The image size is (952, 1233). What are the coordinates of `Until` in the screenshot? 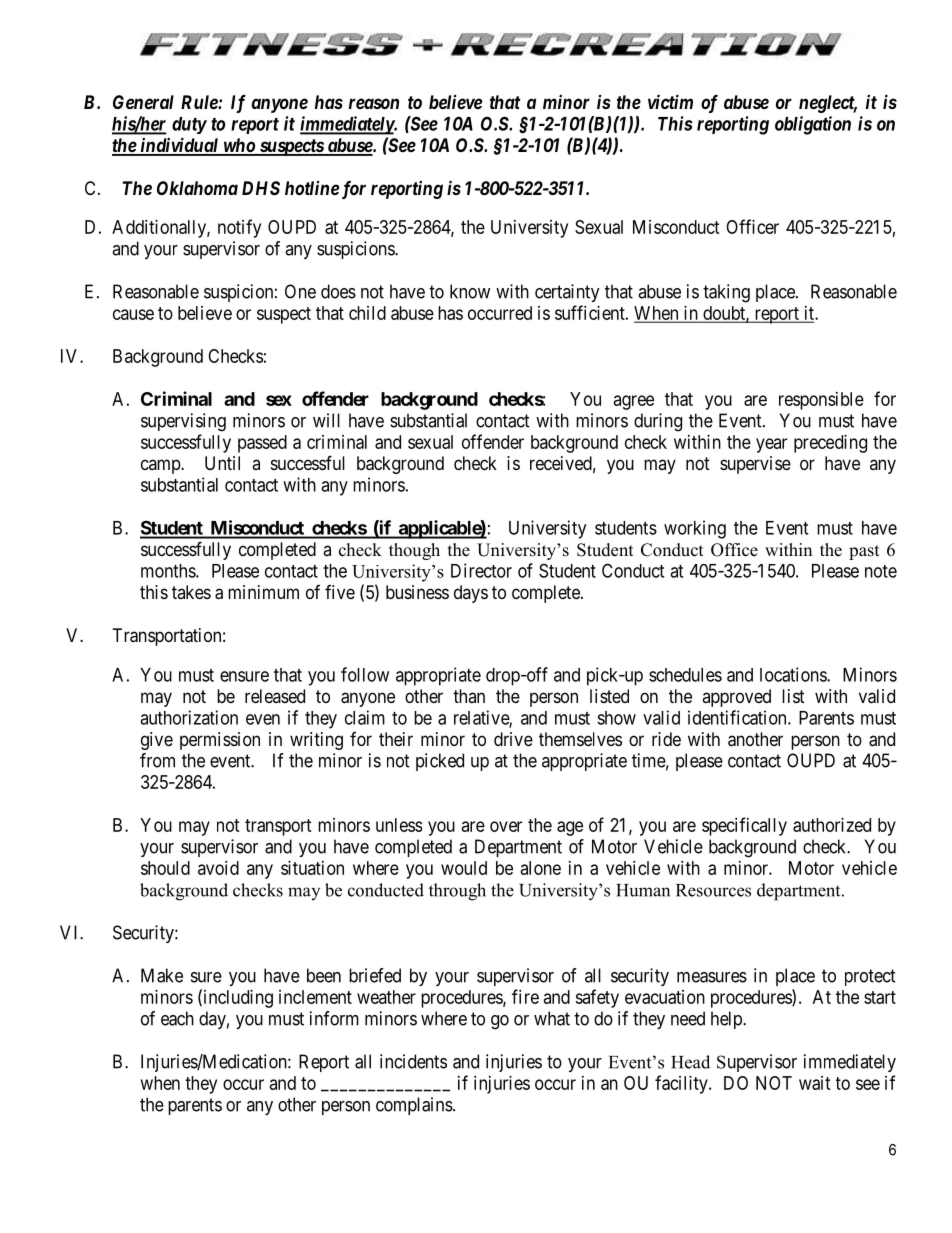 It's located at (222, 463).
